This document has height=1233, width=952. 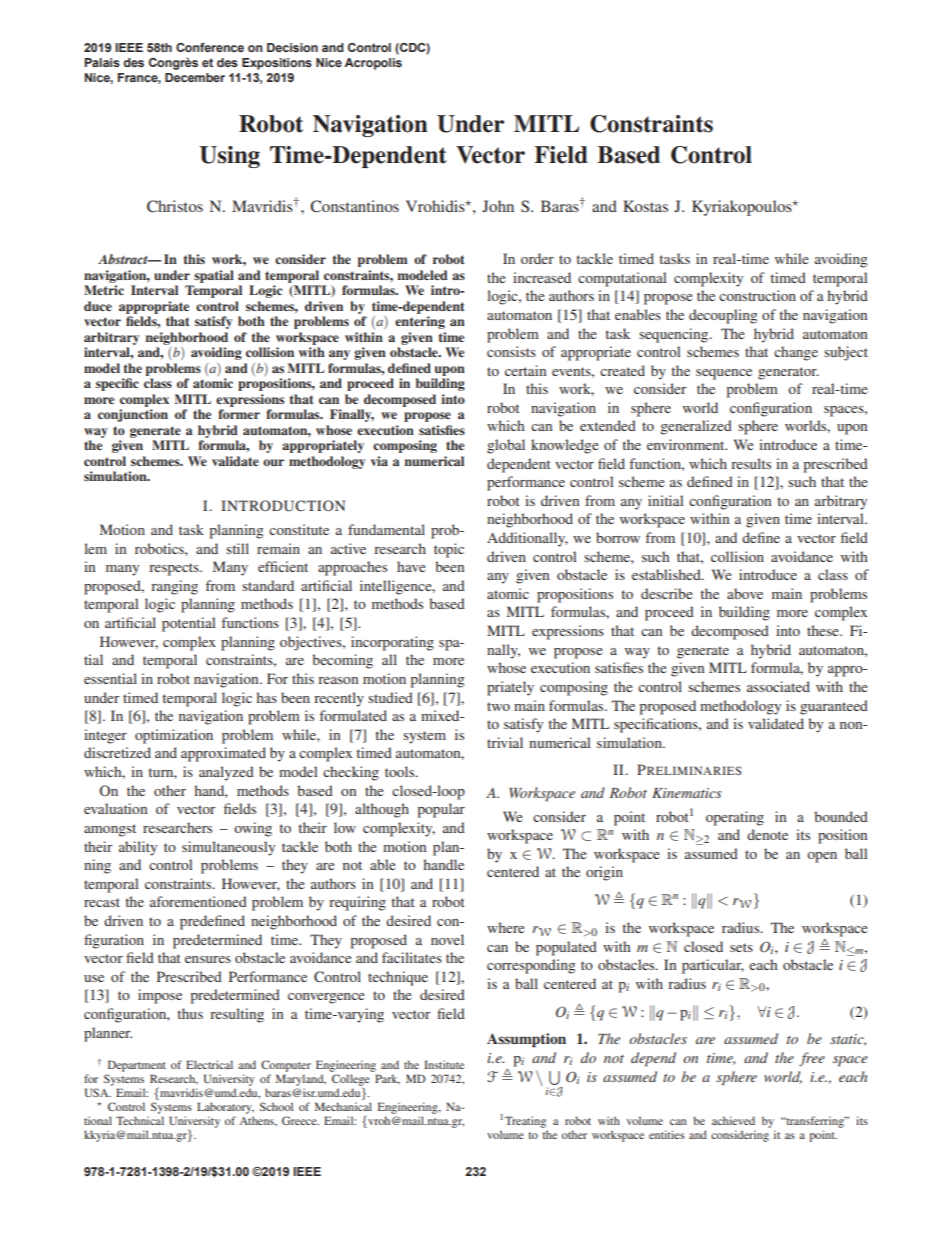 What do you see at coordinates (687, 793) in the document?
I see `Kinematics` at bounding box center [687, 793].
